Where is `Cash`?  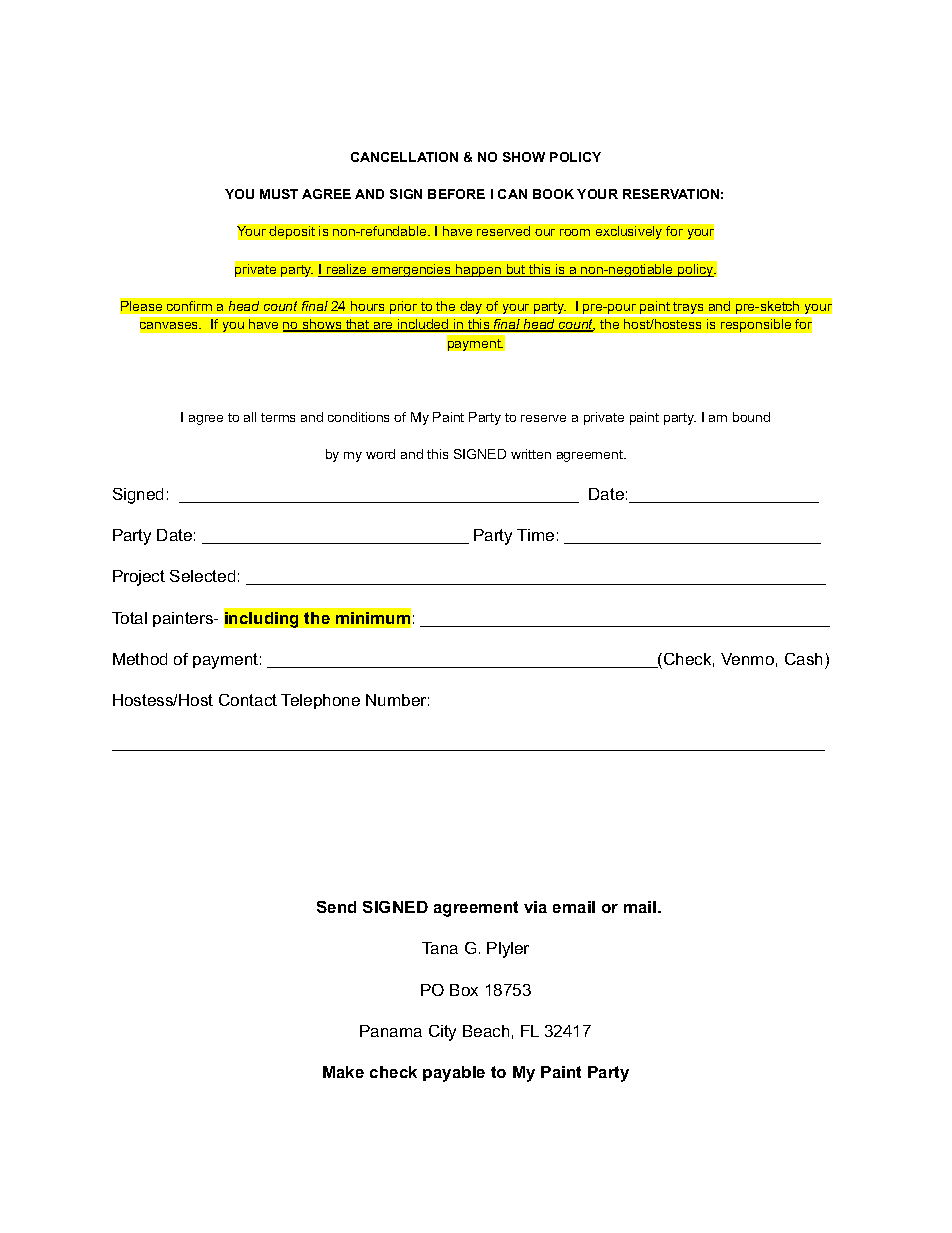 Cash is located at coordinates (803, 659).
